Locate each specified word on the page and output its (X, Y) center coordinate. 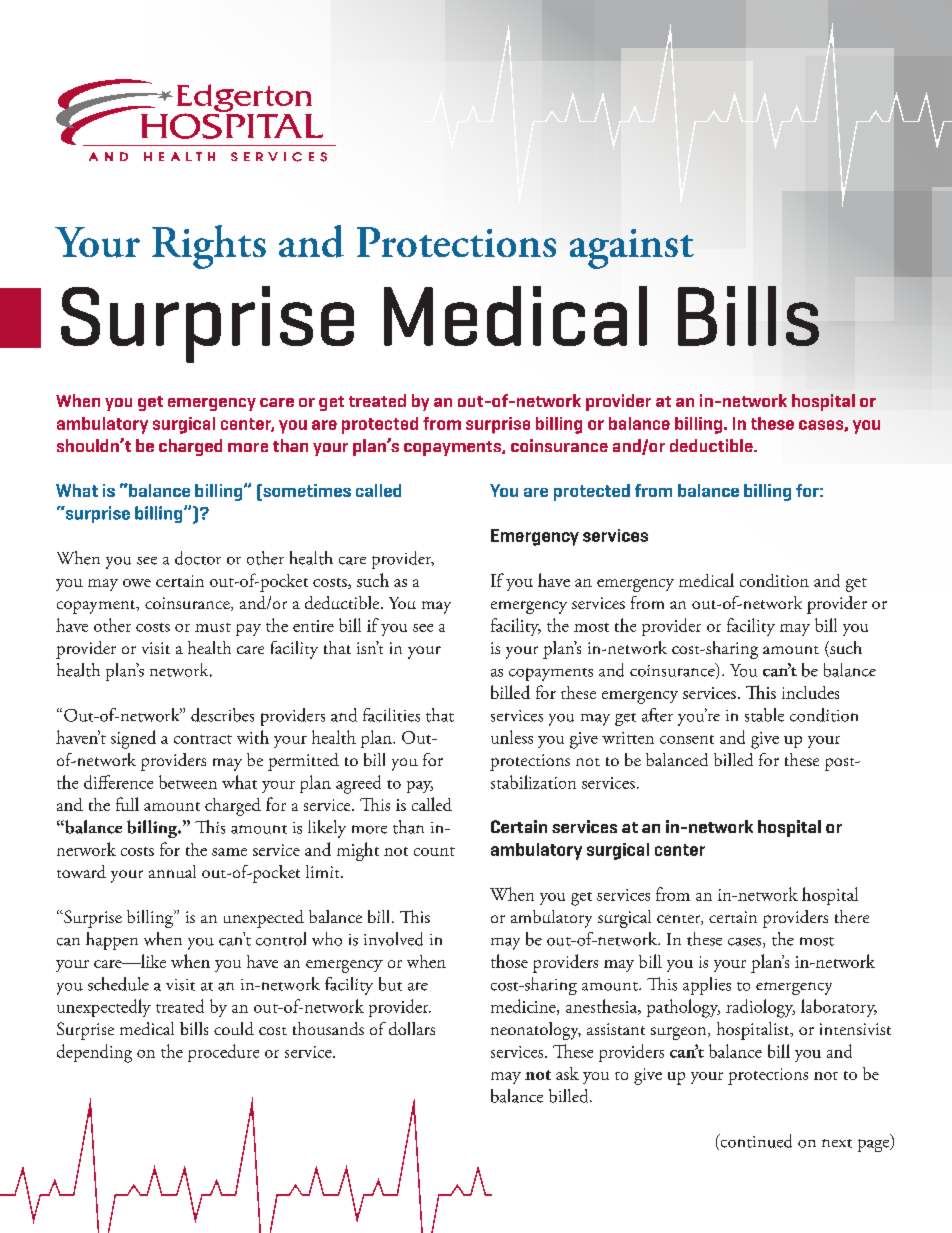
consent (687, 739)
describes (222, 715)
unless (512, 737)
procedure (223, 1053)
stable (764, 715)
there (852, 916)
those (509, 961)
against (632, 249)
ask (567, 1073)
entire (313, 626)
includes (810, 692)
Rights (209, 247)
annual (172, 871)
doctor (198, 558)
